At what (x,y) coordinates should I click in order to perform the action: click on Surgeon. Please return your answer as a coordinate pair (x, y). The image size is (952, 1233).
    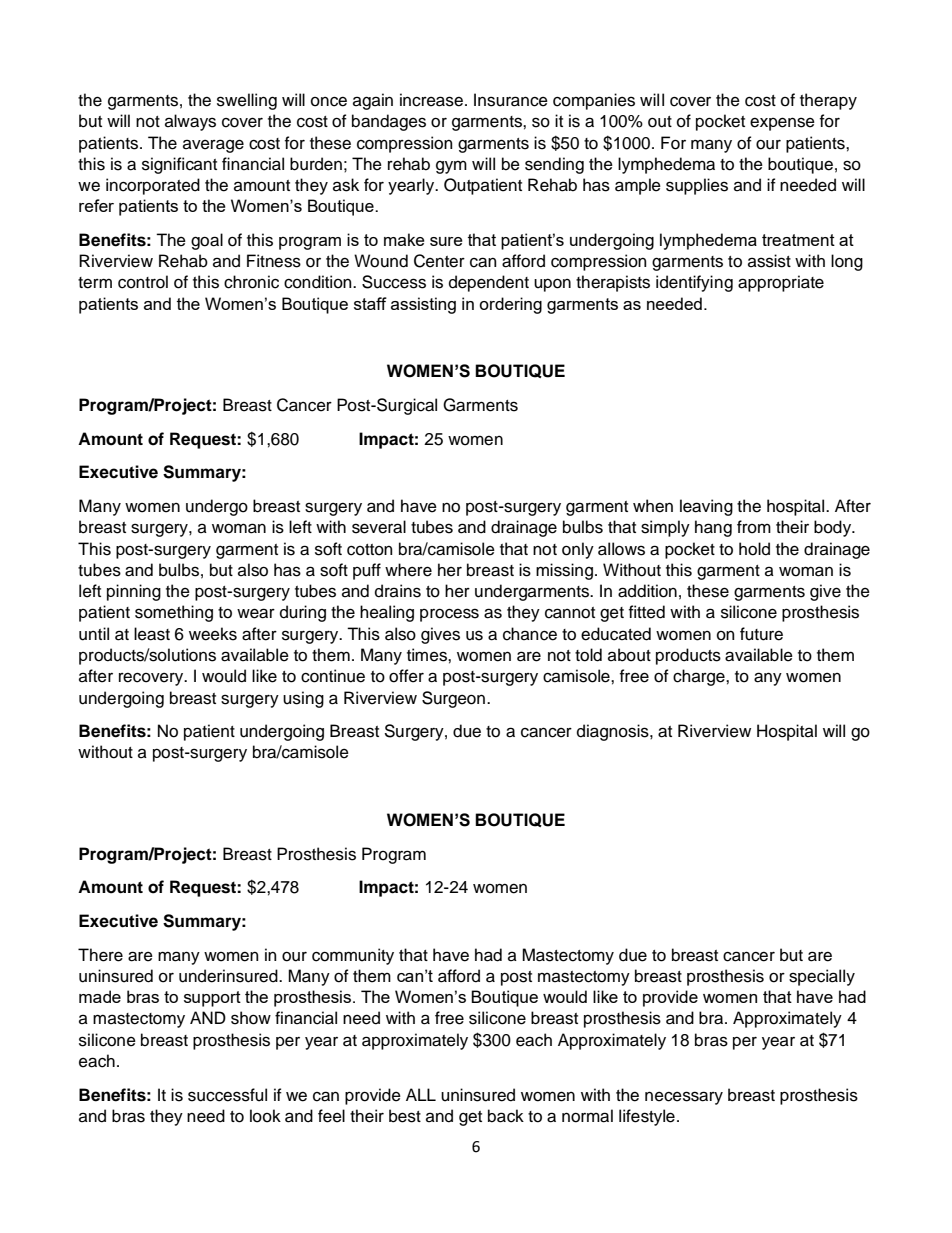
    Looking at the image, I should click on (455, 699).
